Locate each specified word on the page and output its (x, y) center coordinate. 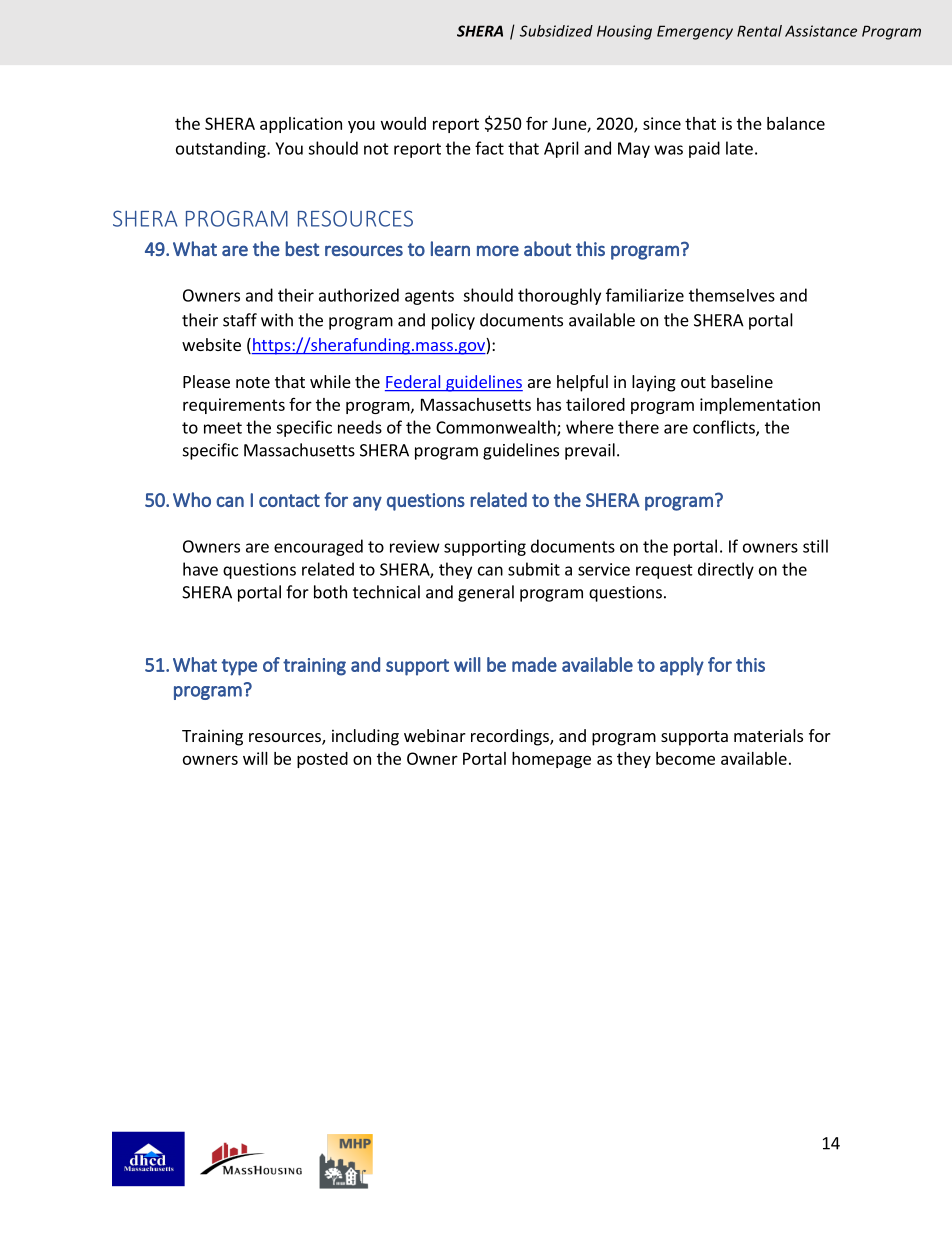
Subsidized (556, 31)
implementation (760, 406)
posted (322, 760)
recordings (511, 737)
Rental (759, 31)
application (301, 125)
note (253, 382)
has (549, 404)
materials (768, 735)
